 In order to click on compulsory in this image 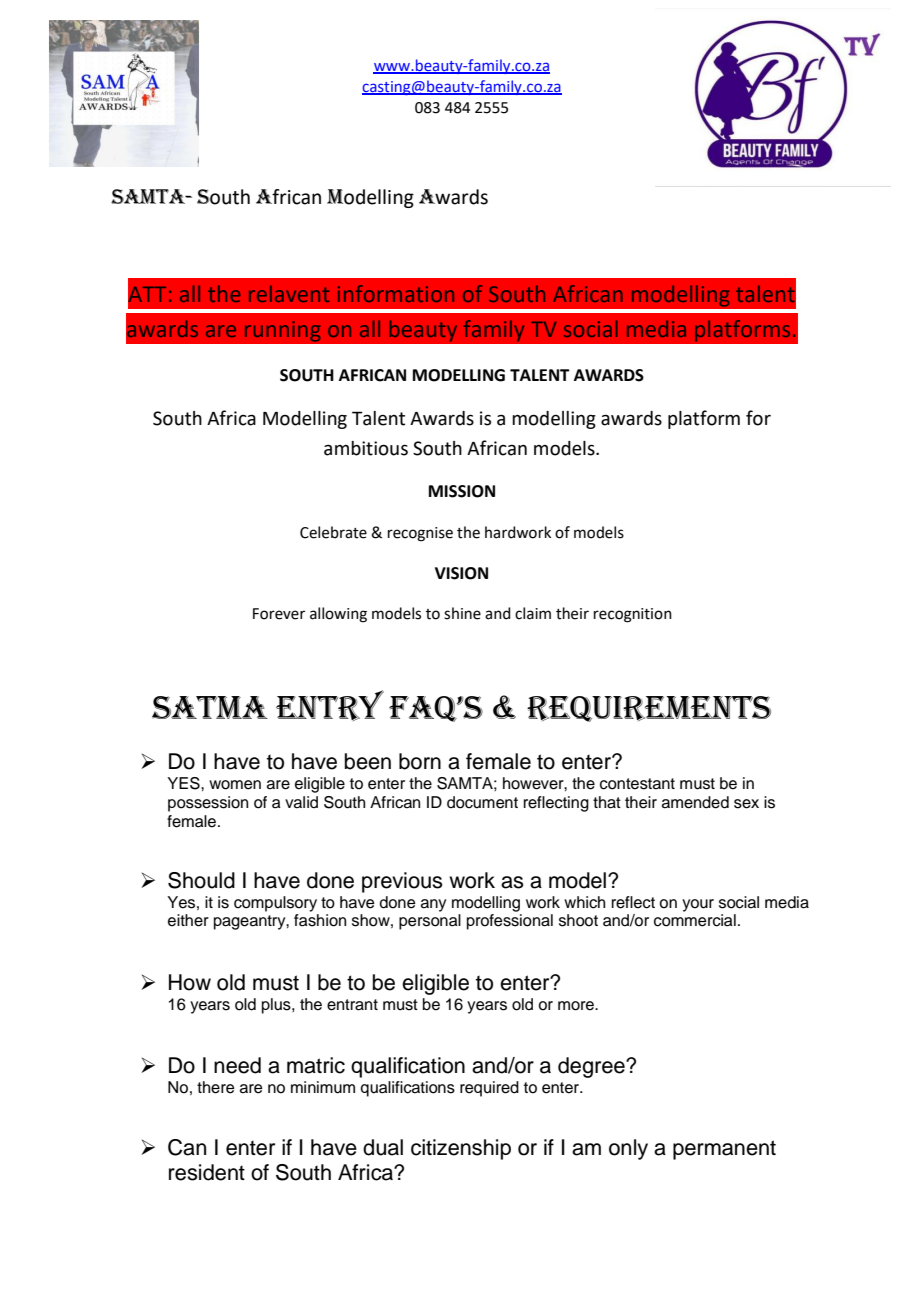, I will do `click(275, 904)`.
